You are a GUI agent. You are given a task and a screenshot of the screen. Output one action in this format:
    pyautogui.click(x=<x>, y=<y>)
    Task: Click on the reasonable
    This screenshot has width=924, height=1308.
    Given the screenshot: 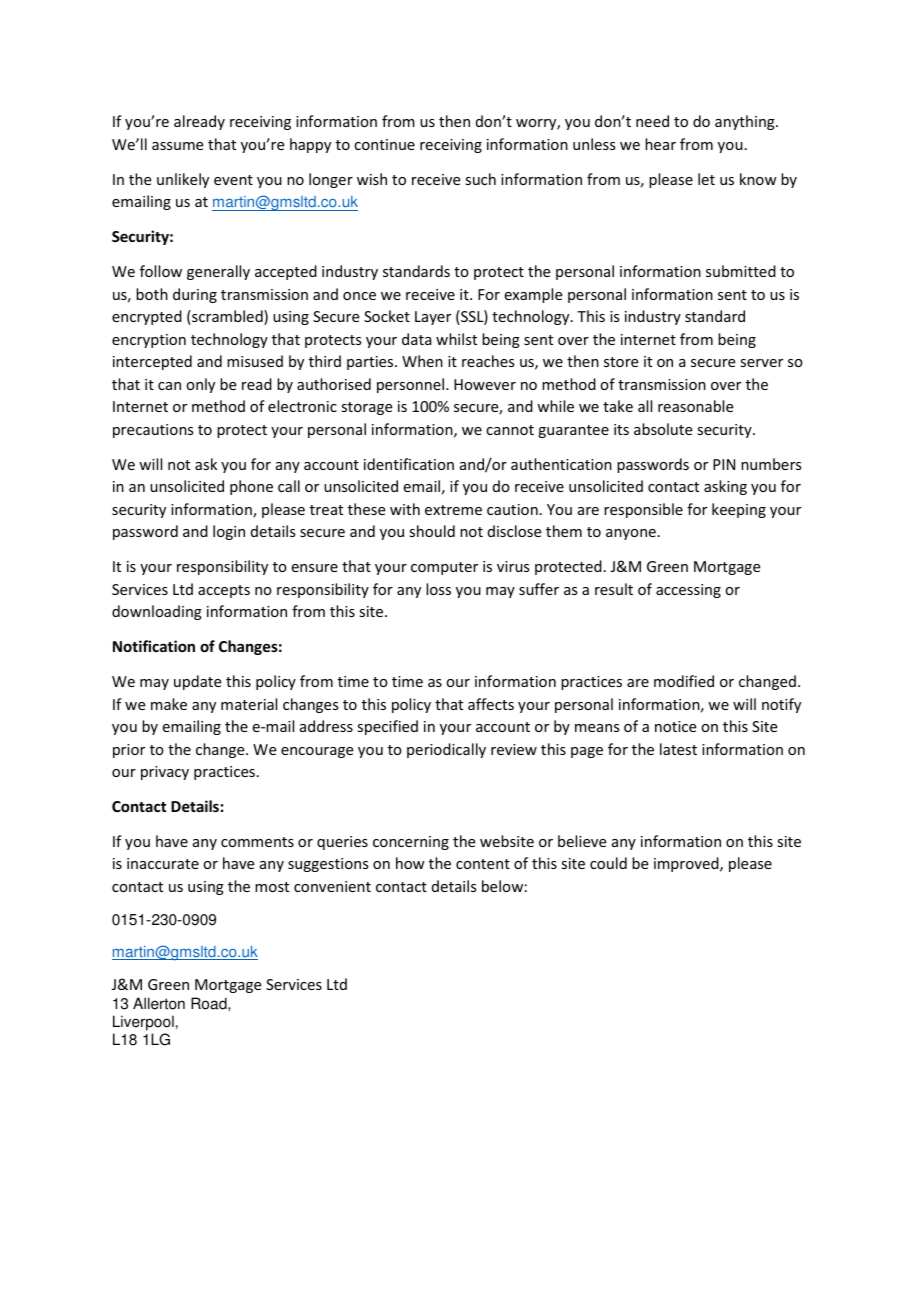 What is the action you would take?
    pyautogui.click(x=695, y=406)
